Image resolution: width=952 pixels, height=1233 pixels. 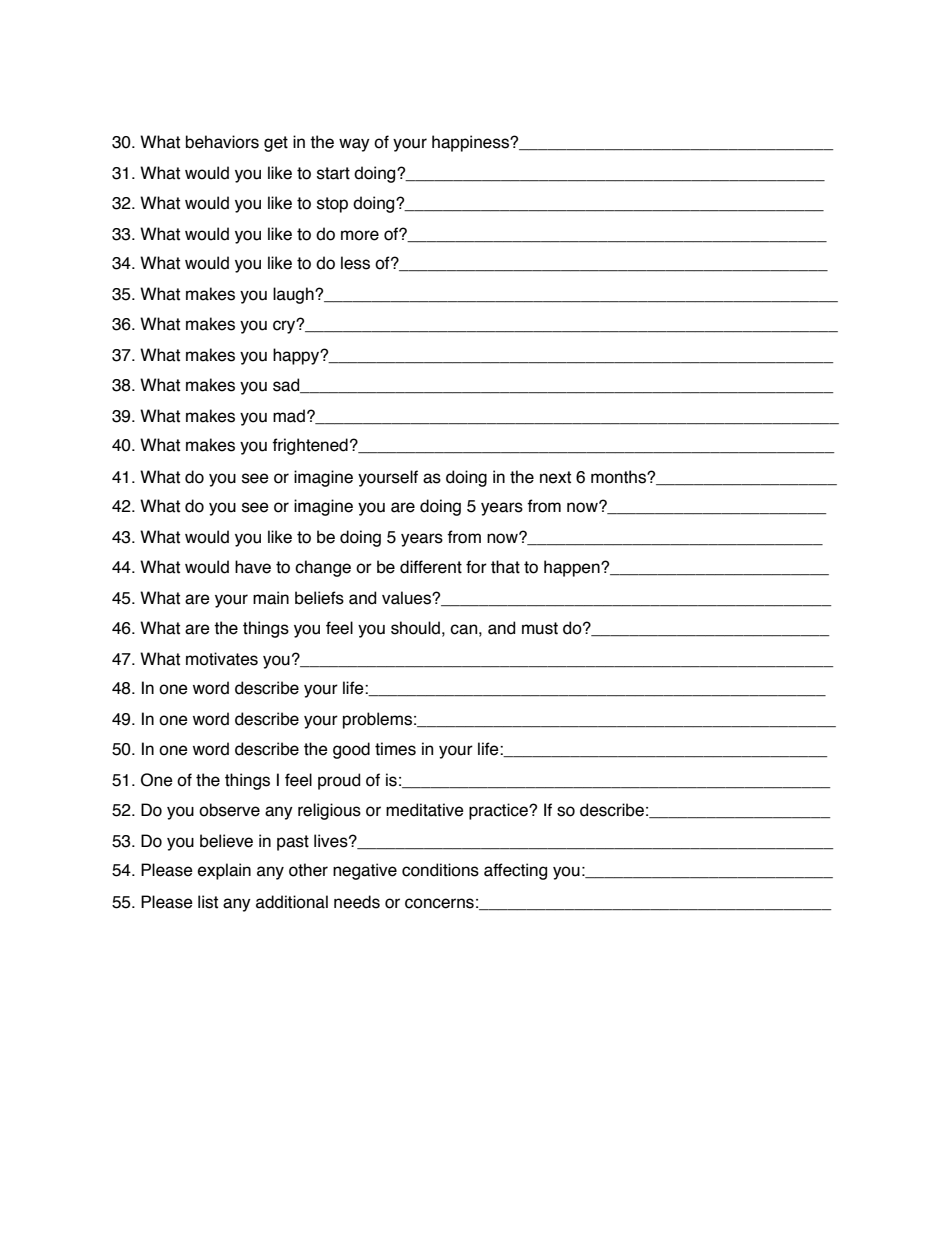 What do you see at coordinates (253, 567) in the screenshot?
I see `have` at bounding box center [253, 567].
